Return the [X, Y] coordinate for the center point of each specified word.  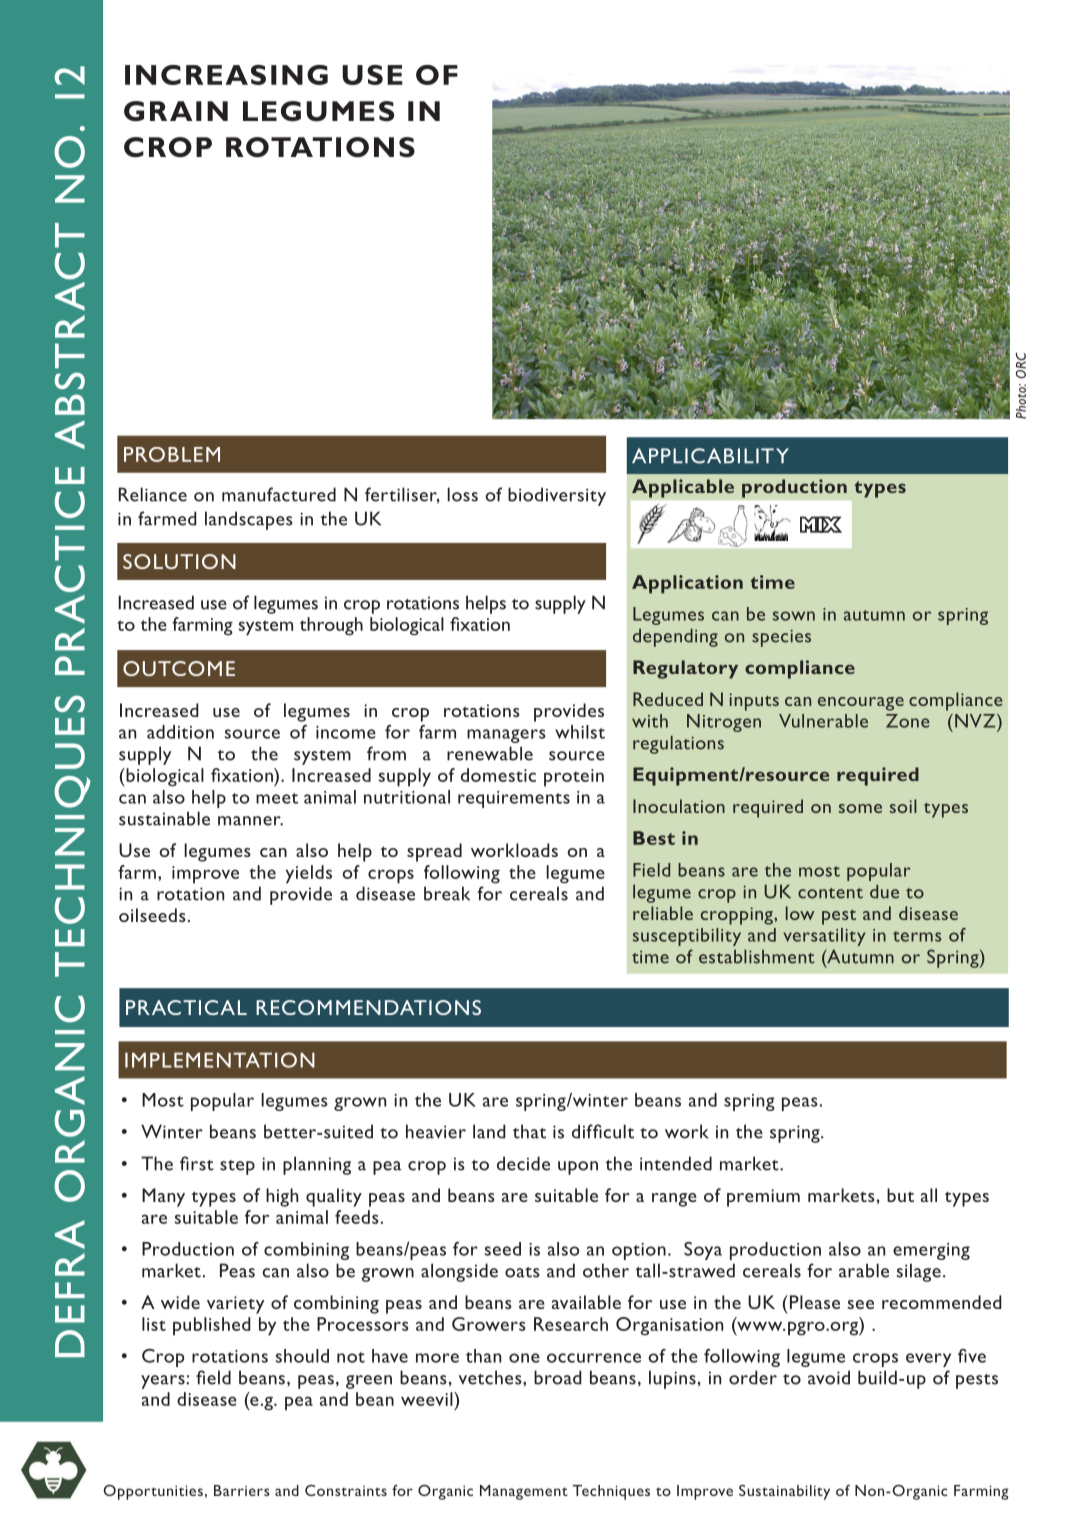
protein [574, 778]
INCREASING [226, 75]
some [860, 808]
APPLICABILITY [710, 456]
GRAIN [176, 111]
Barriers [242, 1490]
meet [277, 798]
